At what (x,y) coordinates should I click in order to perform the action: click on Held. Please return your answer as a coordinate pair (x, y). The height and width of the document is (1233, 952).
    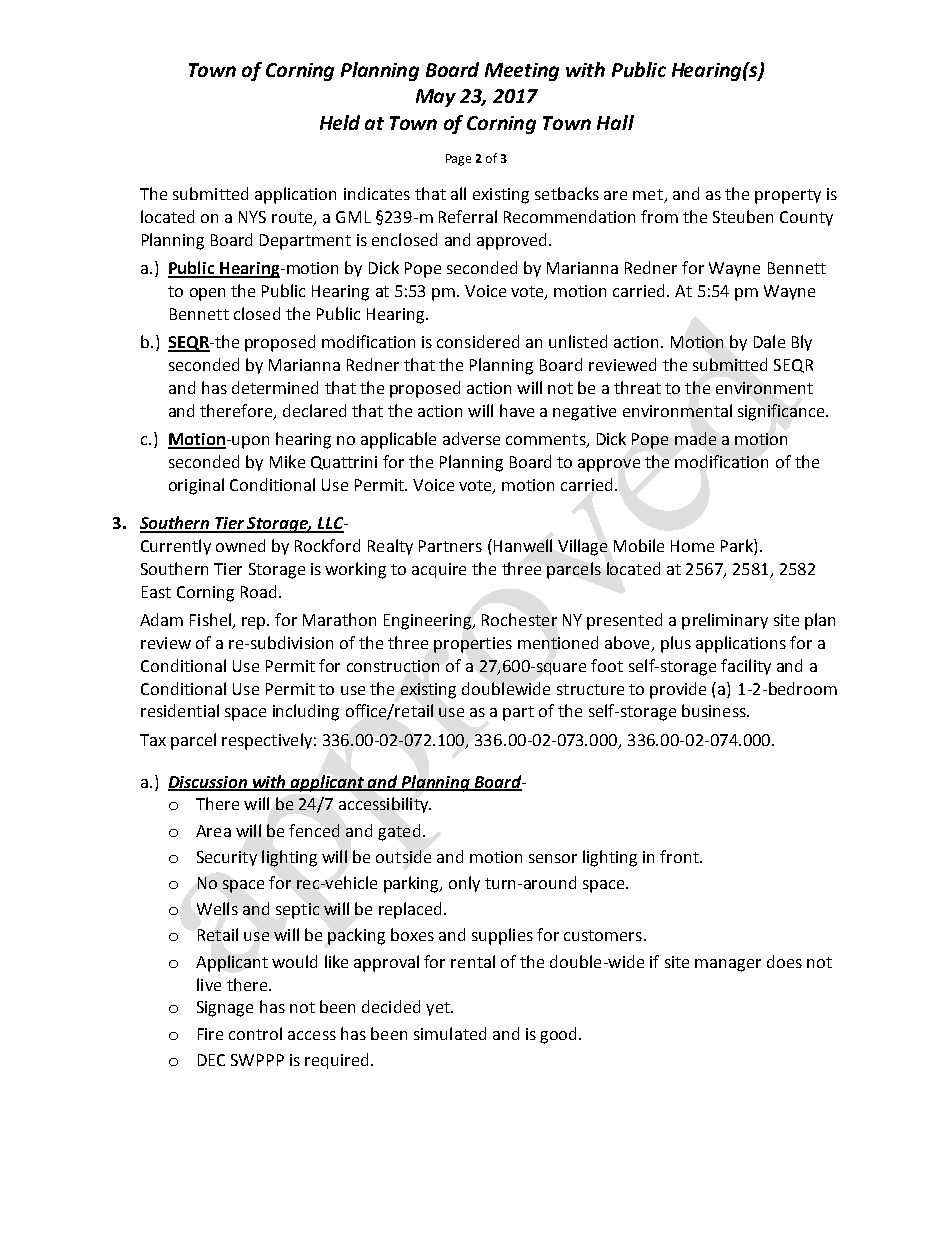
    Looking at the image, I should click on (340, 122).
